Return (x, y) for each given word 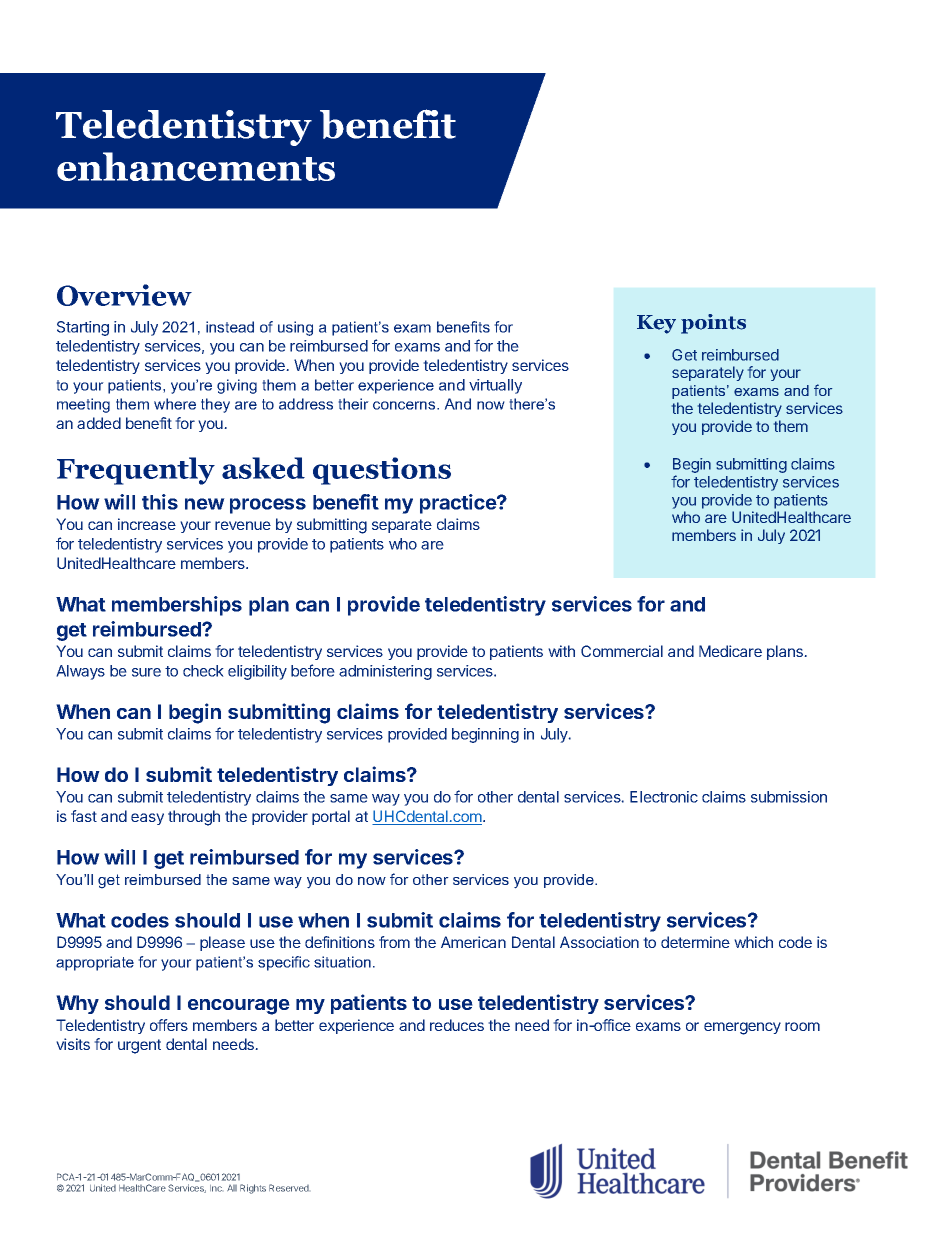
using (295, 328)
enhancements (196, 166)
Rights (253, 1189)
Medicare (730, 651)
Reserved (289, 1188)
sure (146, 672)
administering (385, 672)
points (713, 324)
